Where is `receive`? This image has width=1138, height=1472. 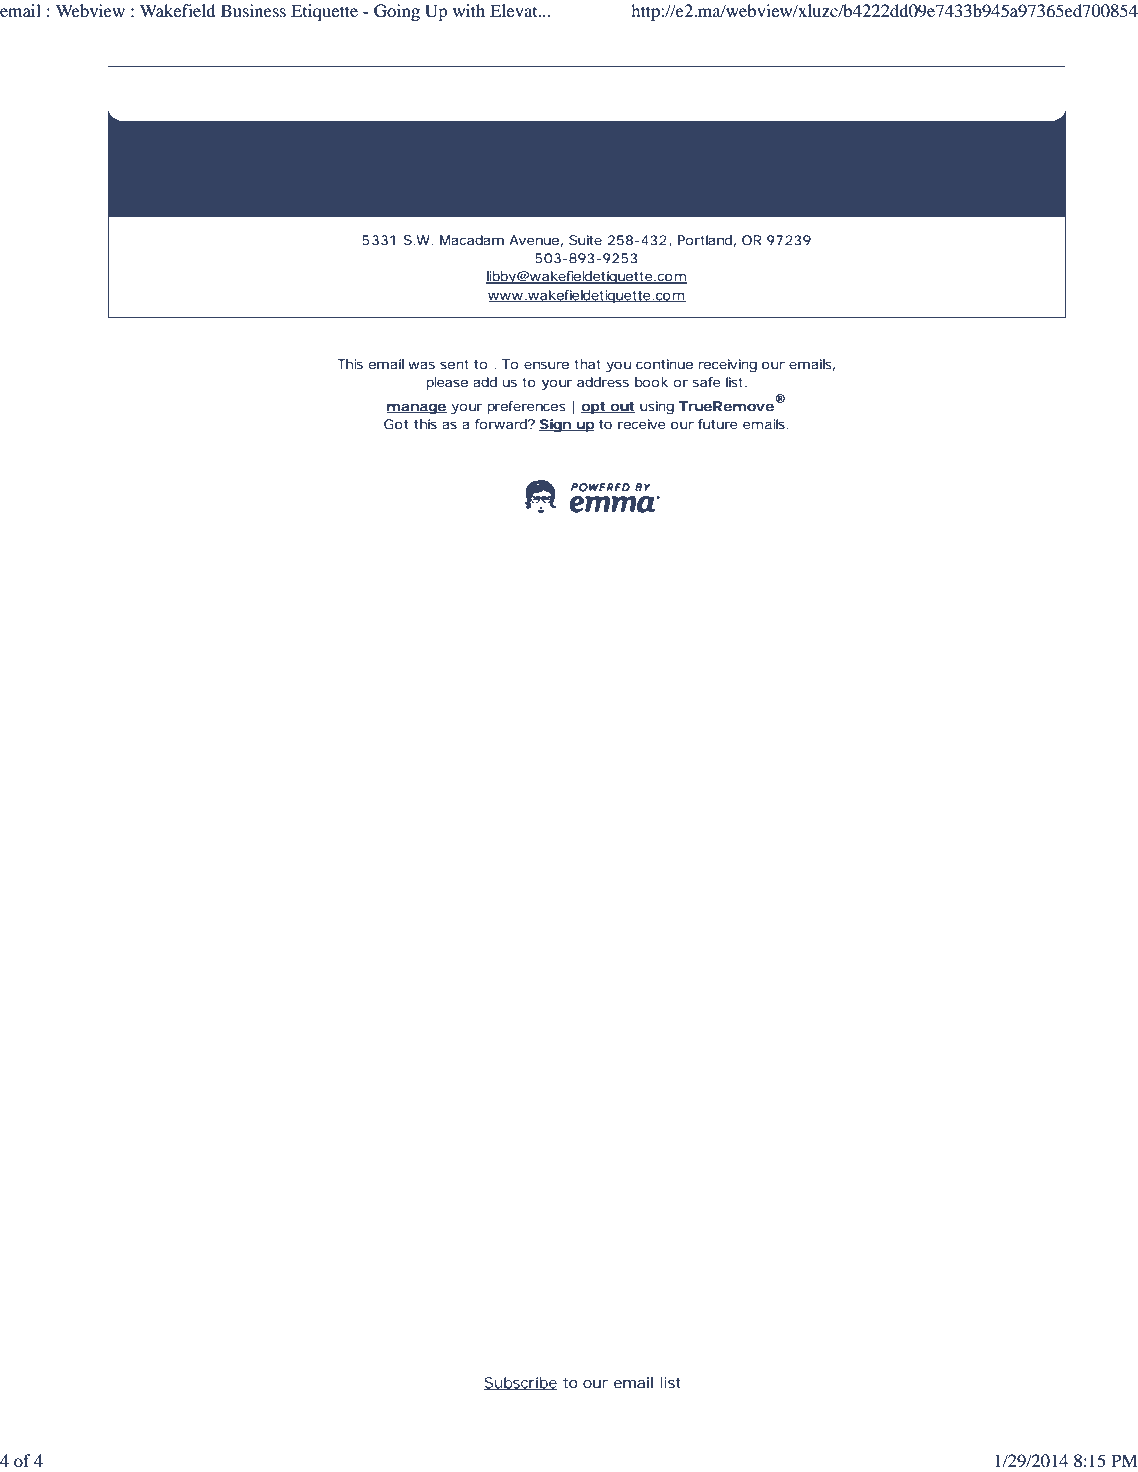
receive is located at coordinates (642, 424).
